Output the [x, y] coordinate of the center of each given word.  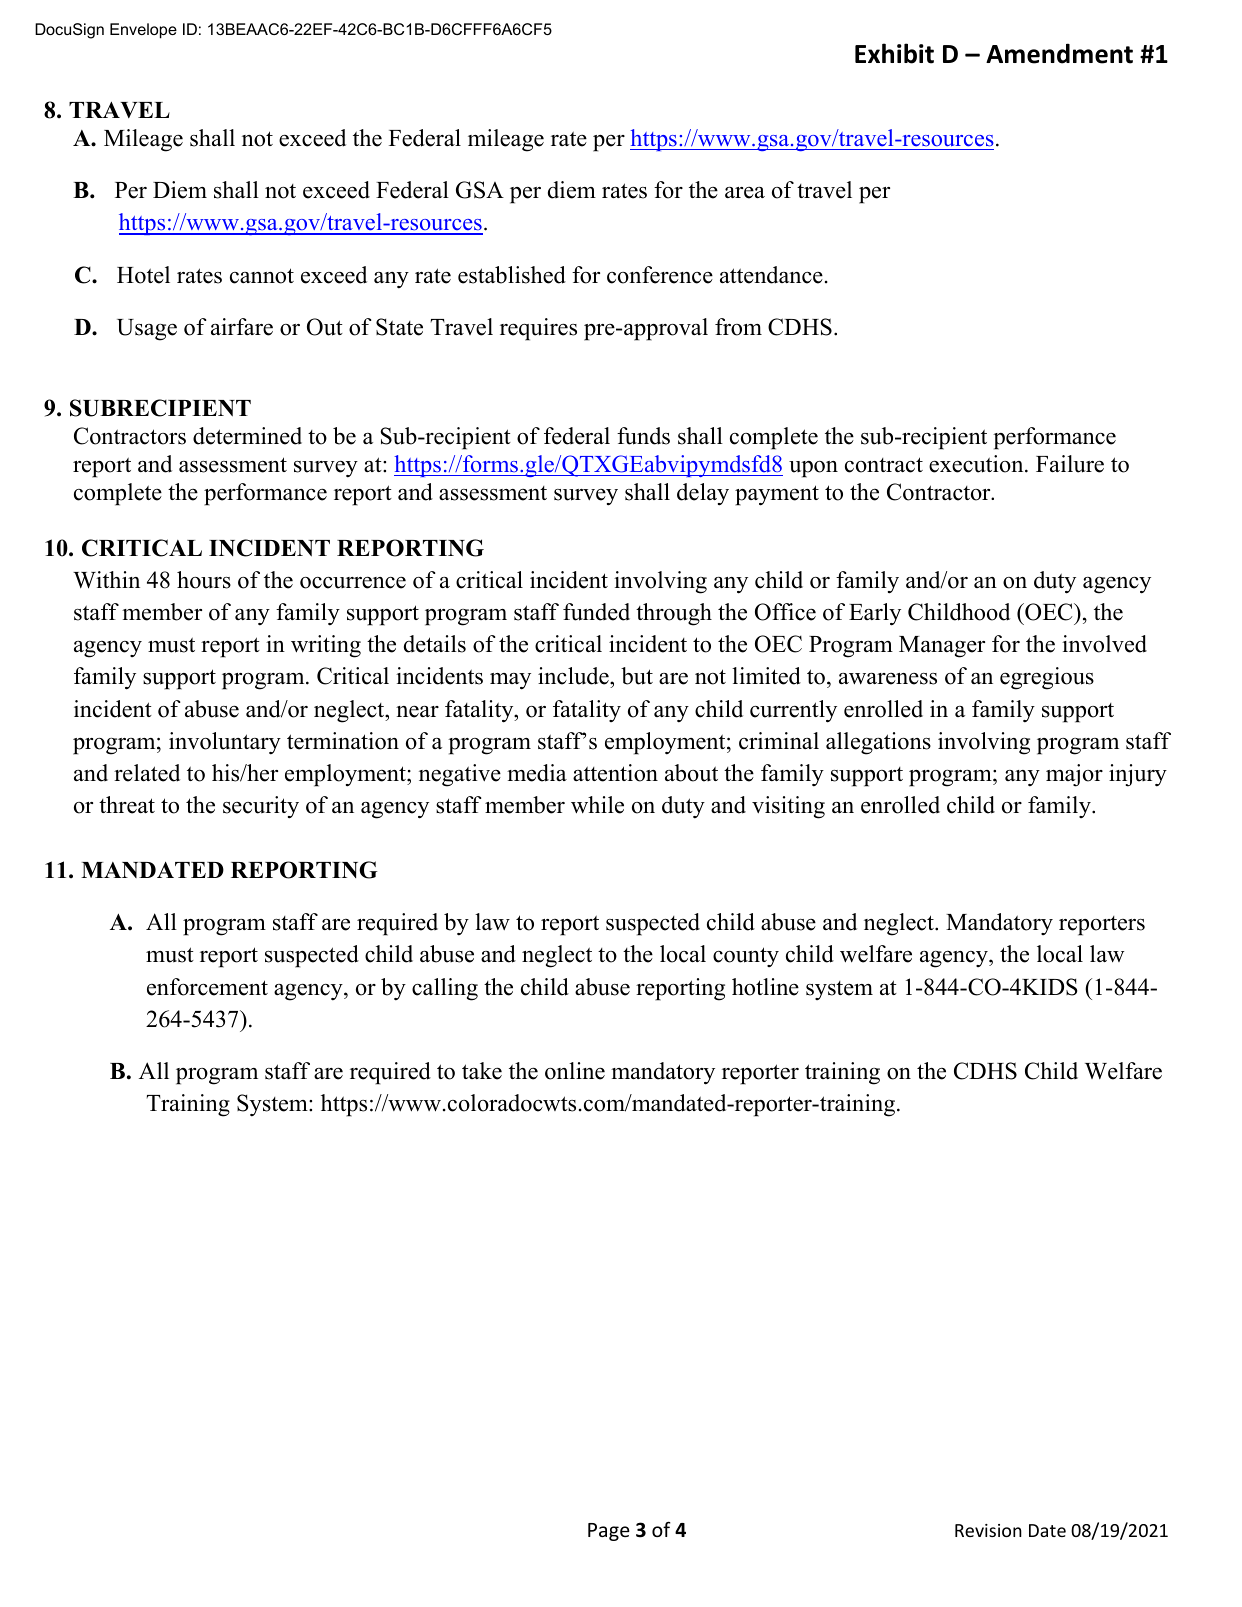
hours [204, 580]
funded [596, 612]
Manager [942, 647]
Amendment [1059, 53]
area [745, 193]
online [575, 1071]
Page [609, 1532]
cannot [262, 276]
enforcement [207, 987]
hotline [765, 987]
